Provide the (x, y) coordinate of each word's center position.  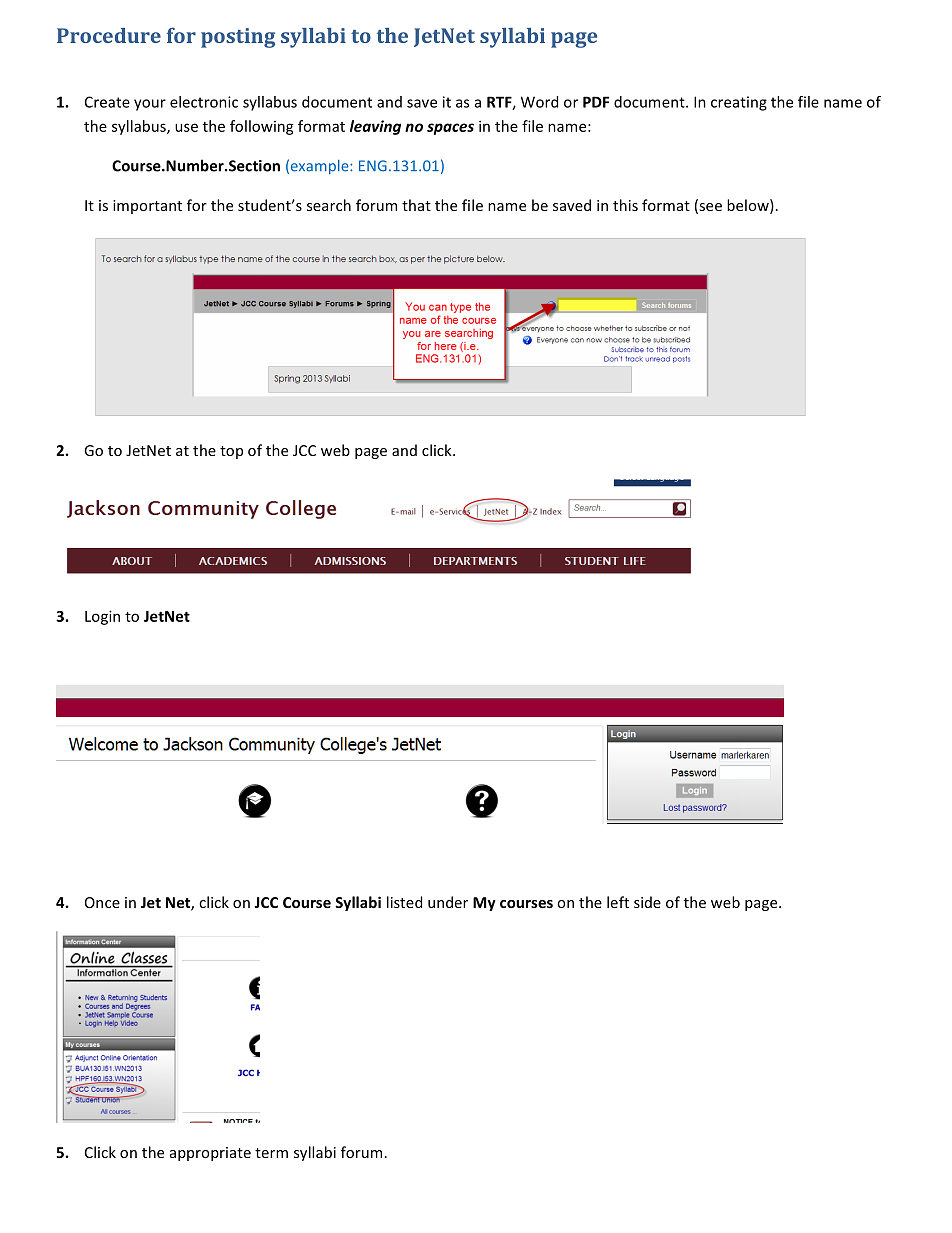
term (271, 1153)
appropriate (210, 1154)
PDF (596, 102)
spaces (450, 129)
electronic (204, 102)
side (647, 902)
